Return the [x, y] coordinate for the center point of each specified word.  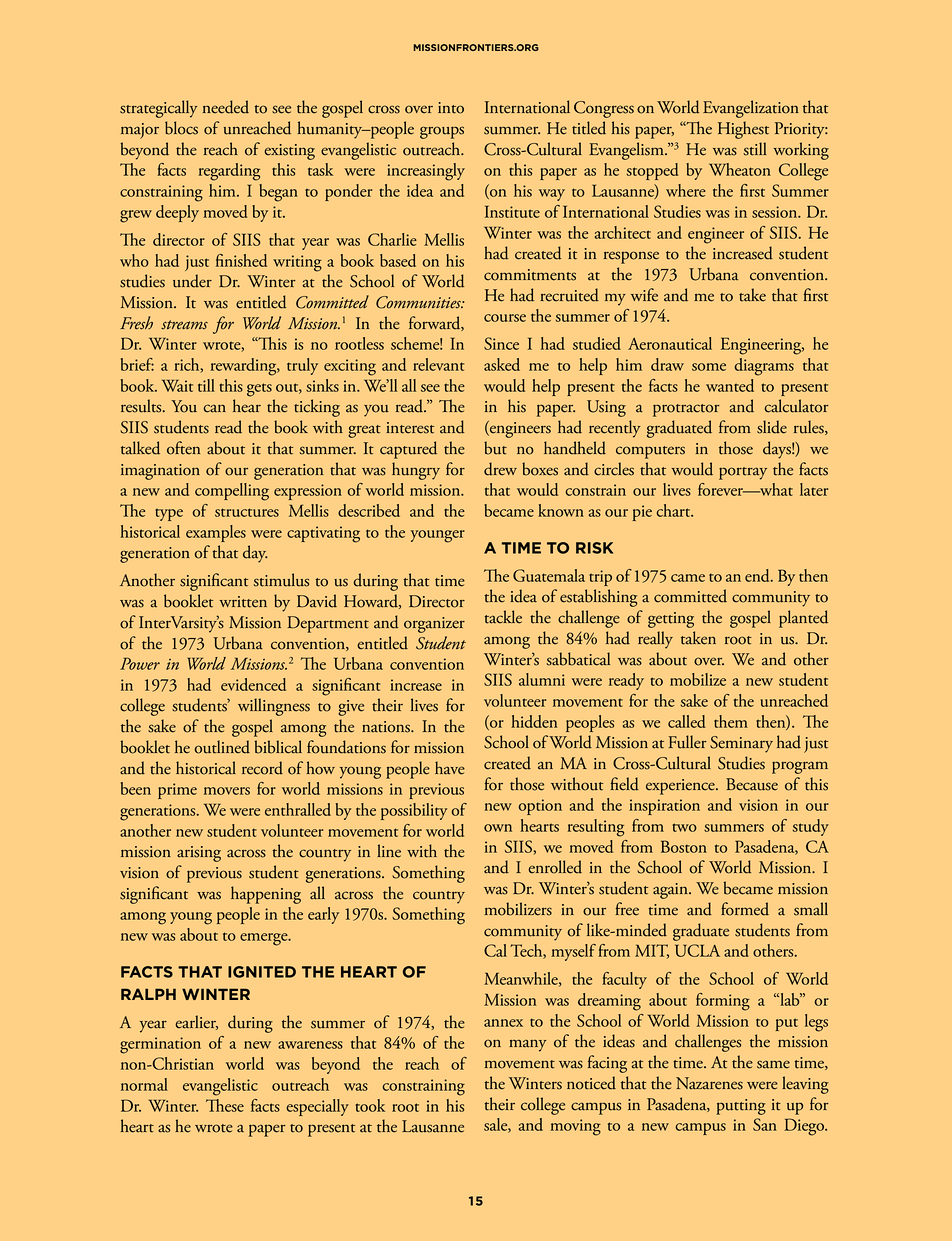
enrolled [555, 867]
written [243, 602]
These [225, 1105]
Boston [684, 846]
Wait [177, 385]
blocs [181, 128]
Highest [743, 130]
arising [199, 854]
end [758, 575]
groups [442, 132]
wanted [730, 385]
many [527, 1046]
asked [502, 364]
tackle [503, 617]
